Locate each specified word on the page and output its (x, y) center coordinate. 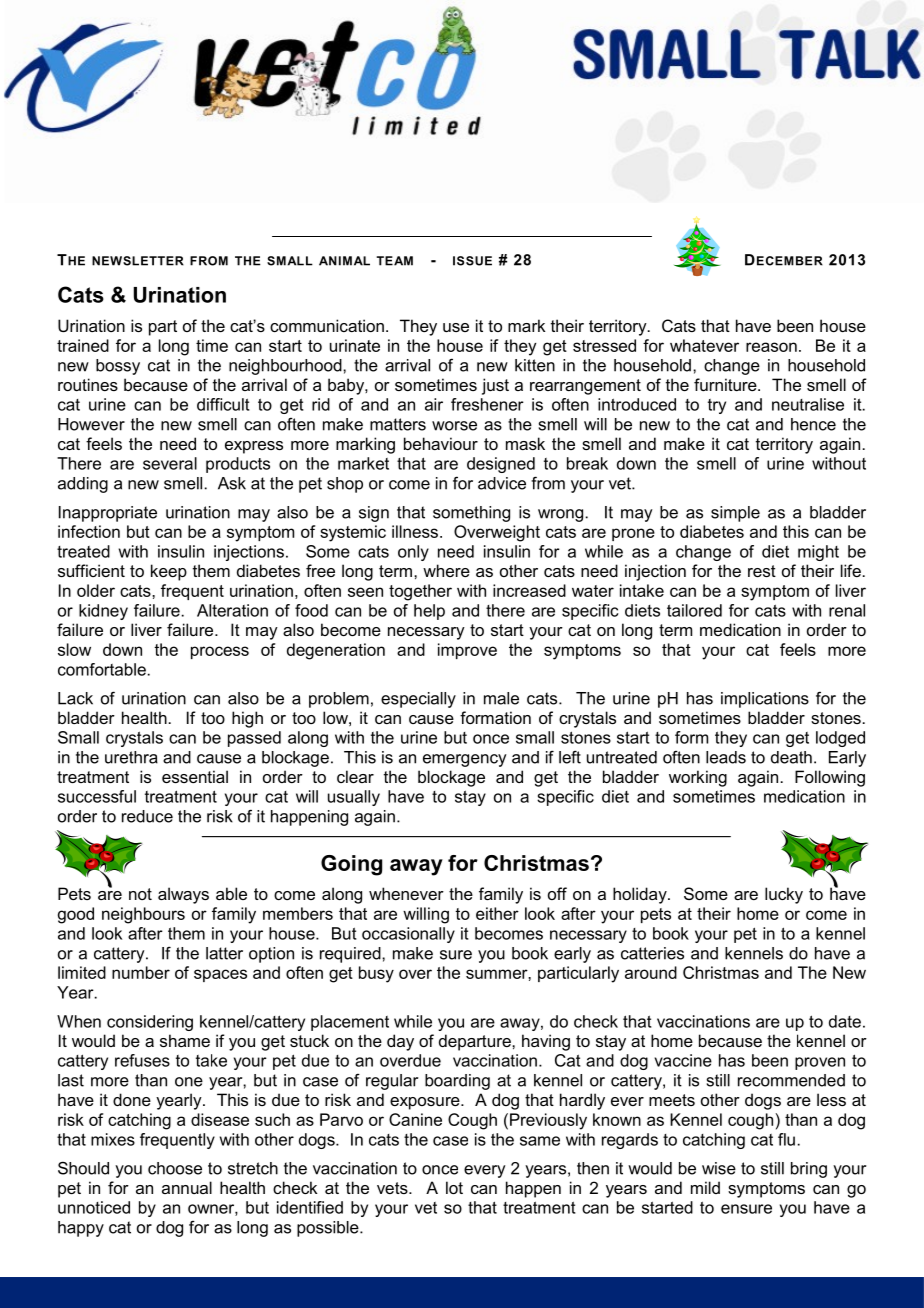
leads (726, 757)
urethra (131, 757)
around (651, 972)
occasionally (408, 935)
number (141, 972)
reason (771, 347)
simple (735, 514)
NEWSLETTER (138, 261)
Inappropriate (108, 514)
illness (415, 531)
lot (454, 1187)
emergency (465, 760)
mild (705, 1187)
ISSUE (472, 261)
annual (187, 1187)
